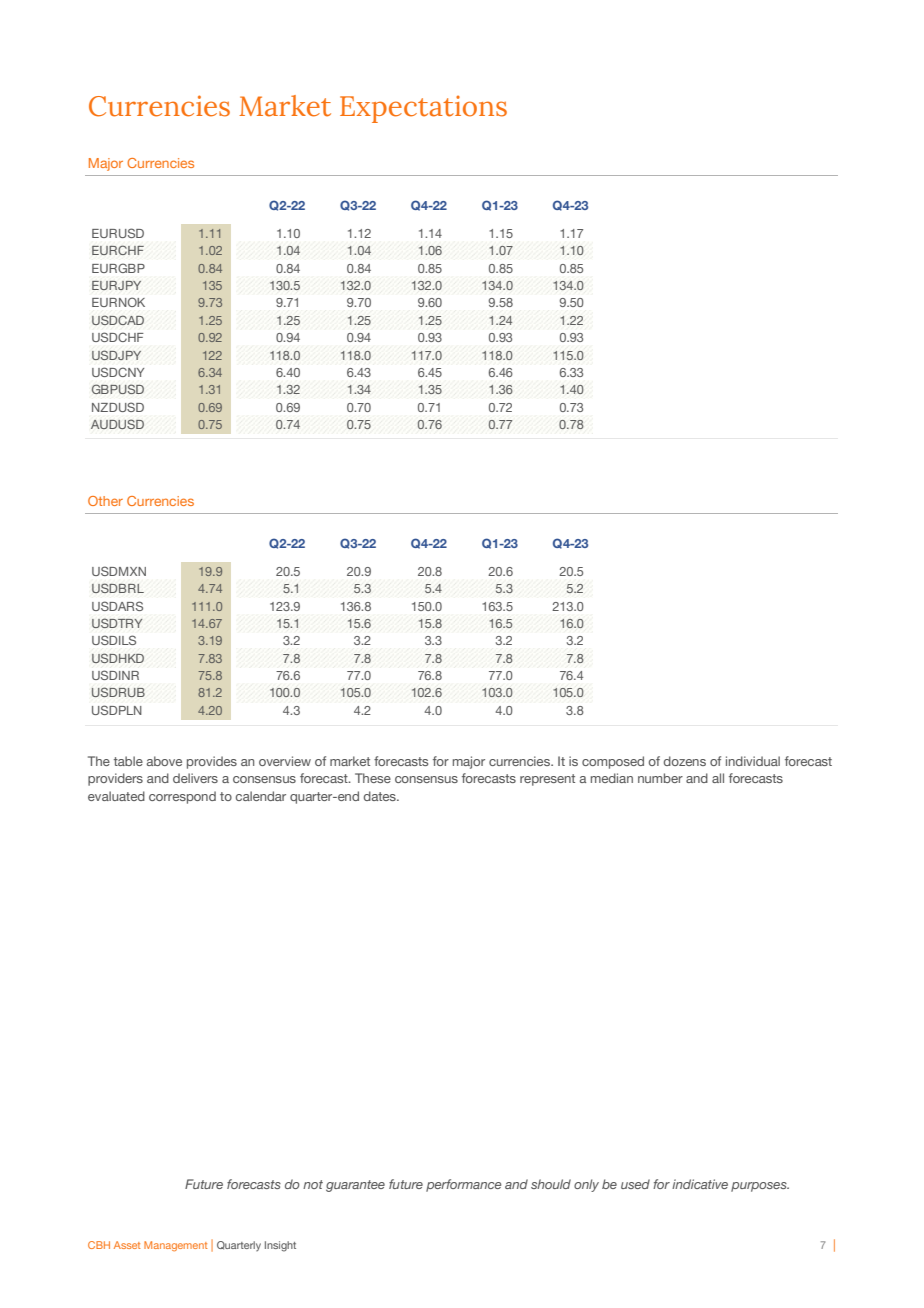  I want to click on EURUSD, so click(118, 233).
